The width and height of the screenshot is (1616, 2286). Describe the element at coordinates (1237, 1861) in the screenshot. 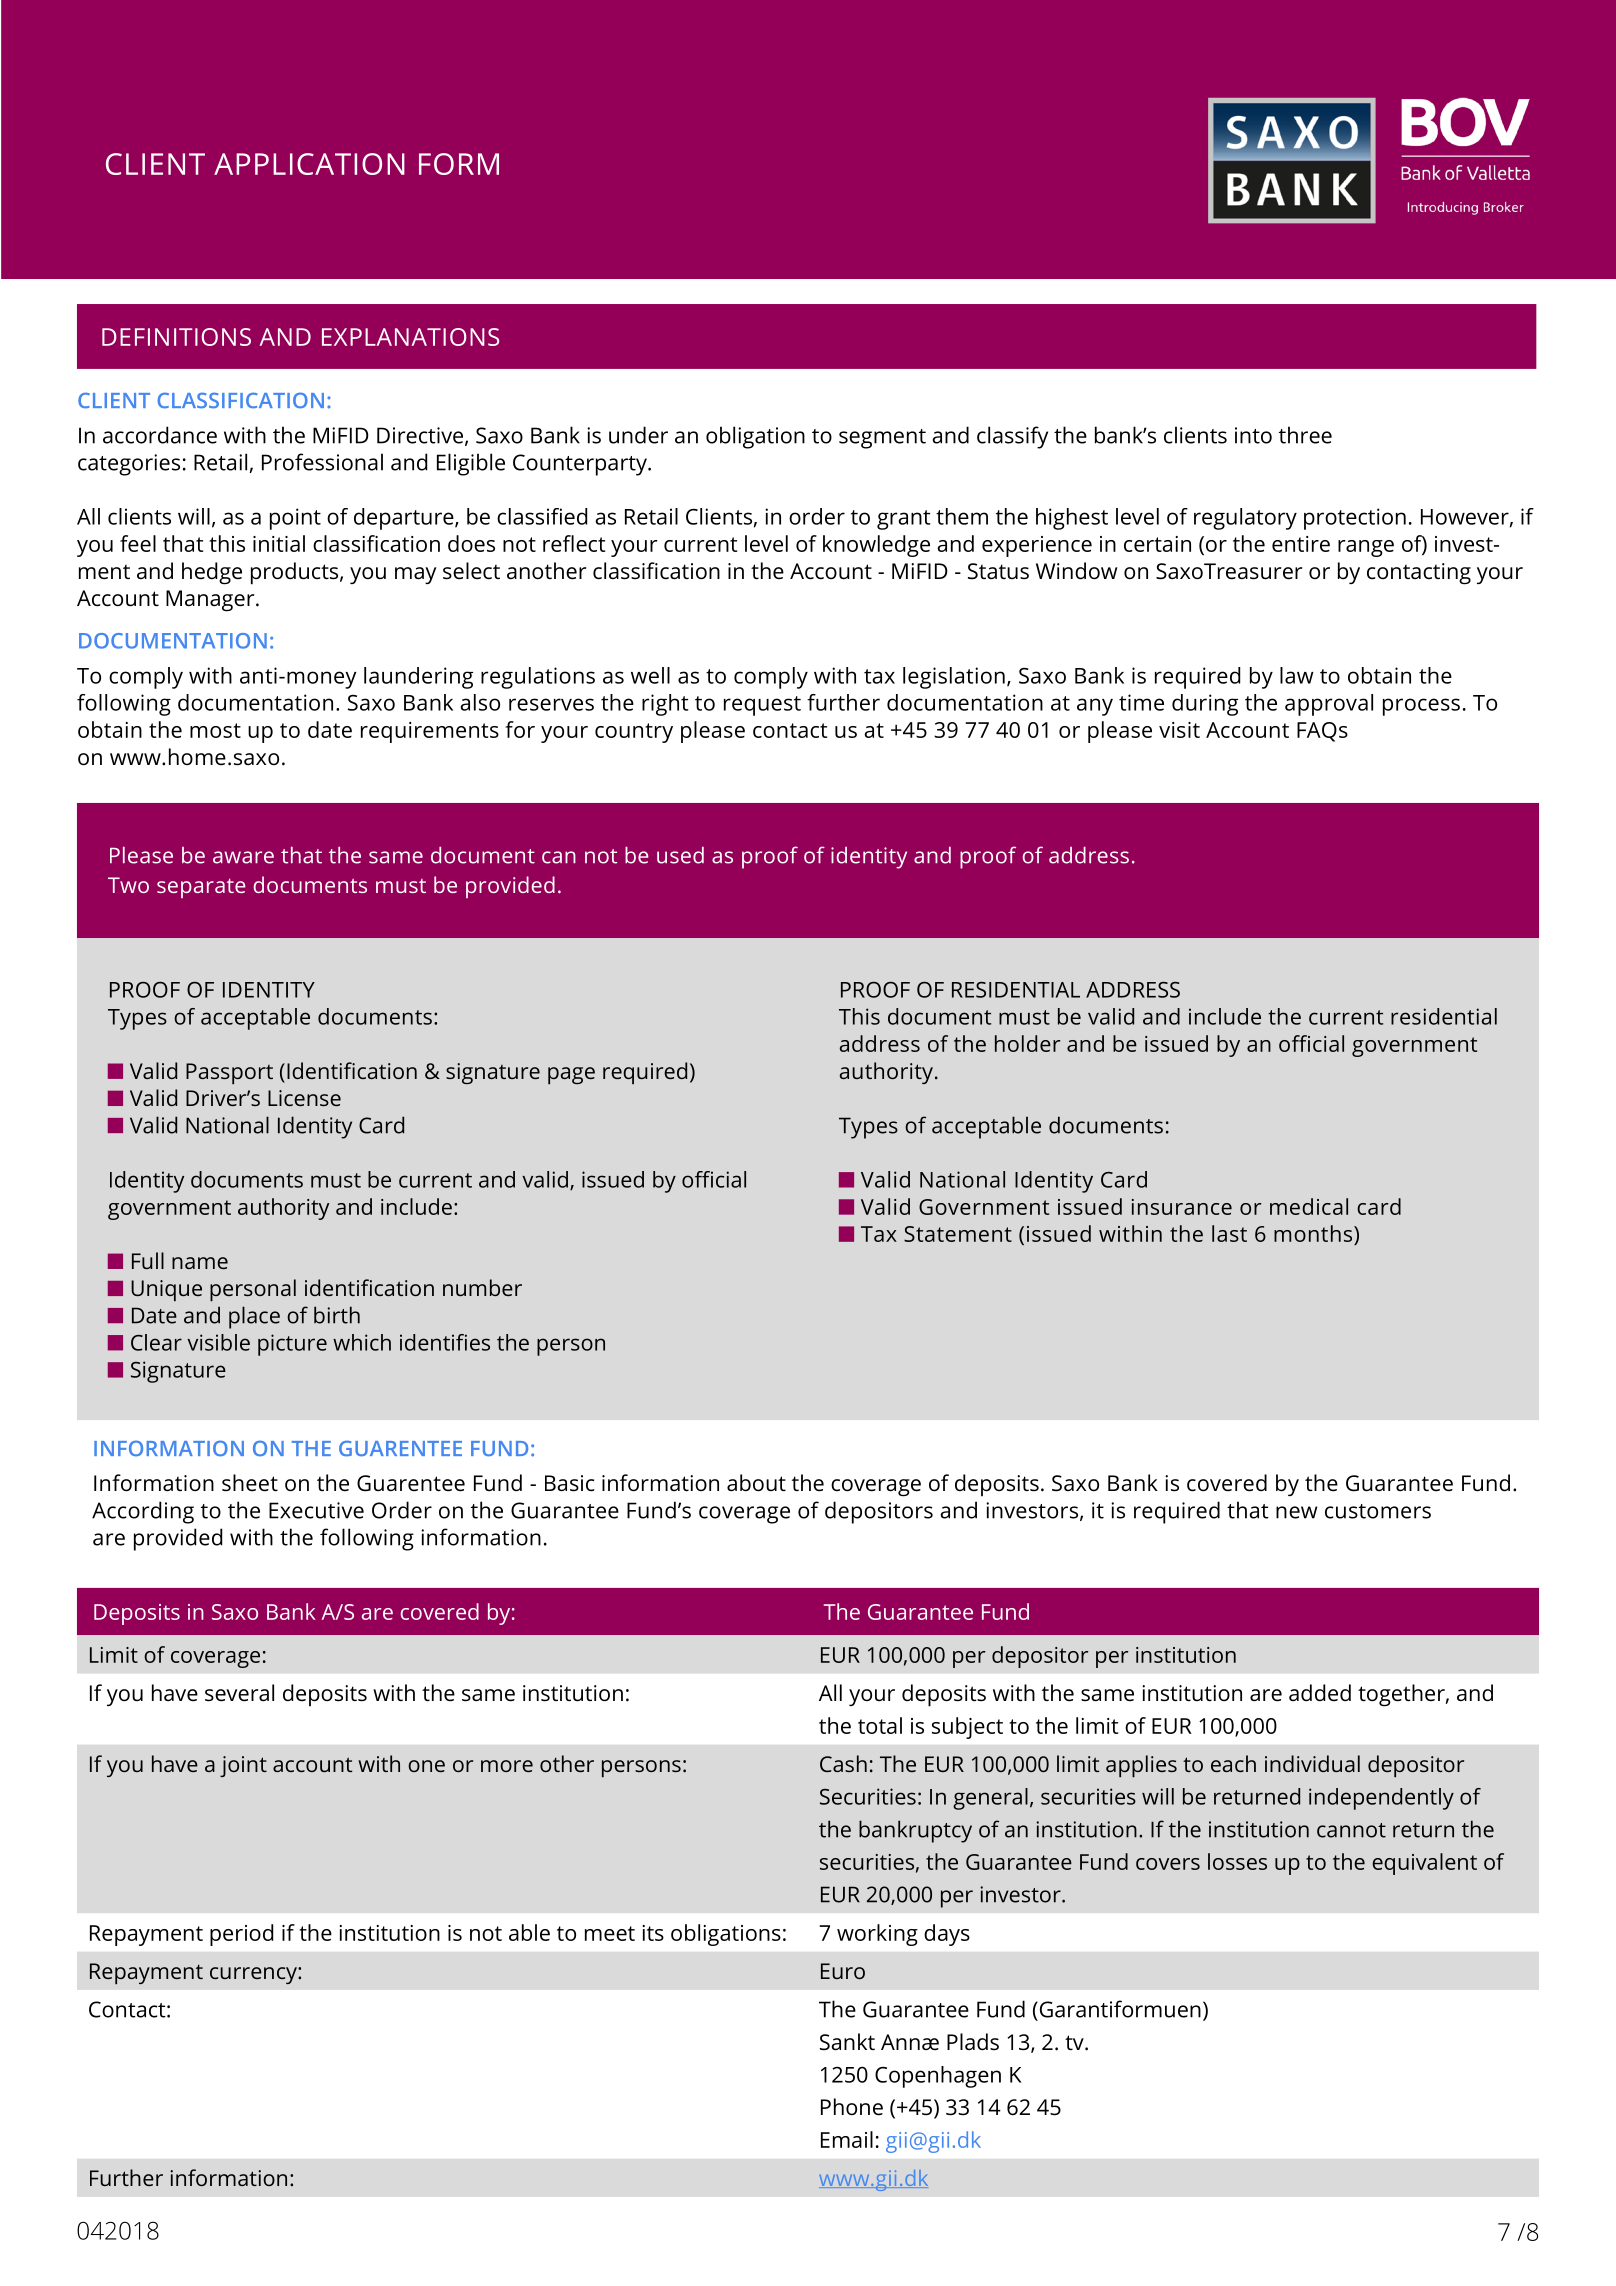

I see `losses` at that location.
